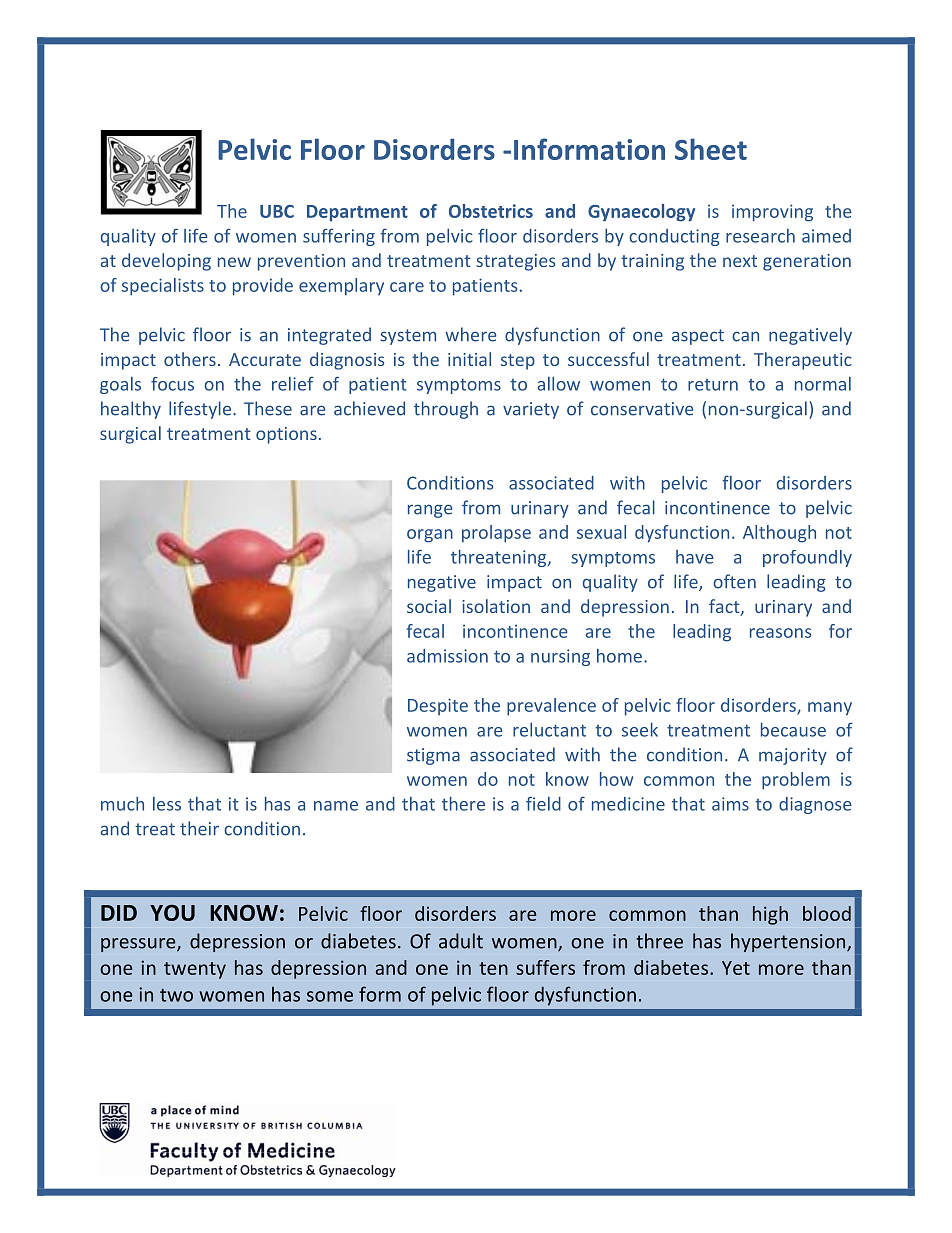 This screenshot has width=952, height=1233. What do you see at coordinates (500, 558) in the screenshot?
I see `threatening` at bounding box center [500, 558].
